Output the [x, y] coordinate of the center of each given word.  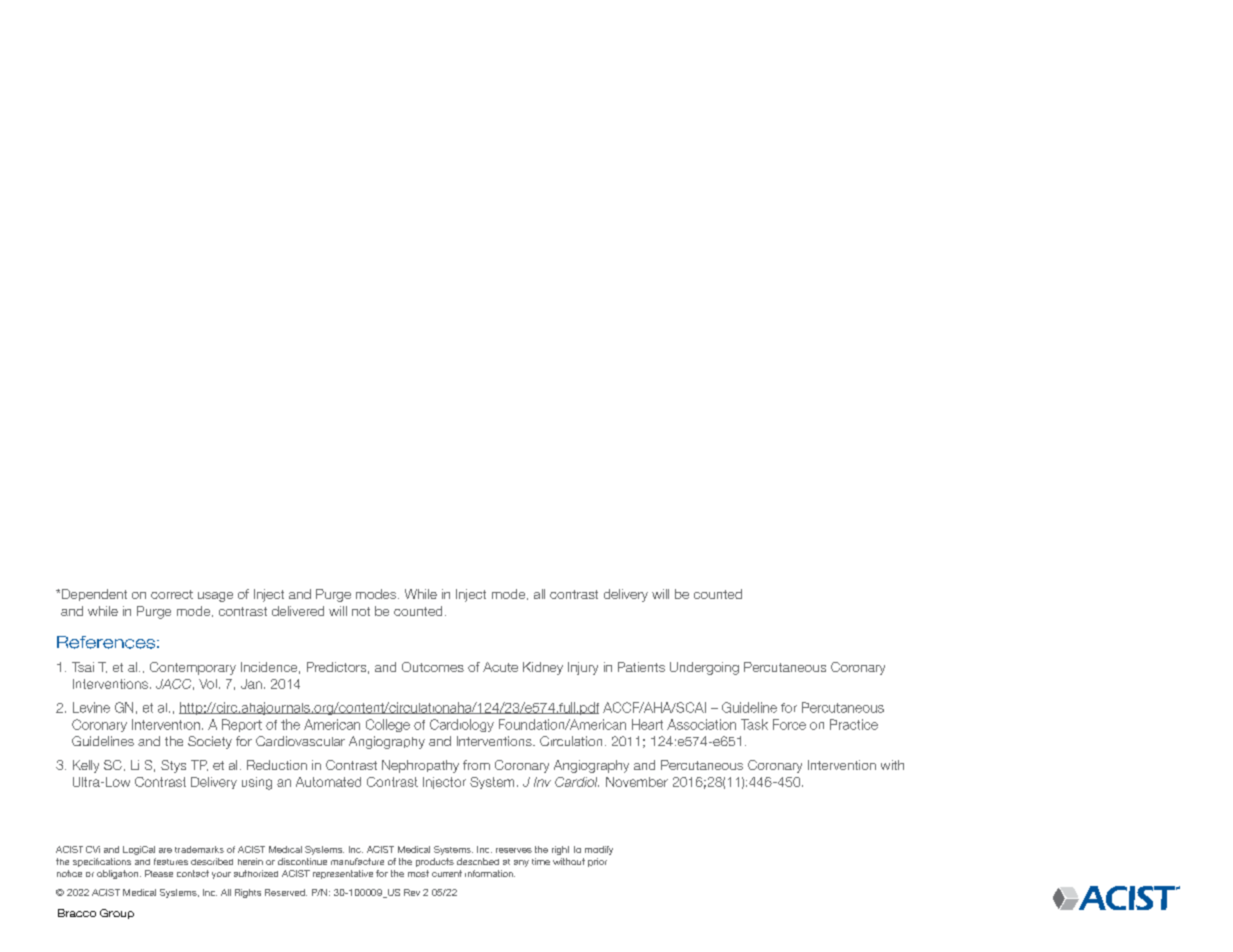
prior [597, 862]
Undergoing [704, 668]
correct [172, 594]
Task [754, 724]
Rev [412, 892]
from [476, 765]
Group [117, 914]
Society [210, 742]
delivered [298, 611]
